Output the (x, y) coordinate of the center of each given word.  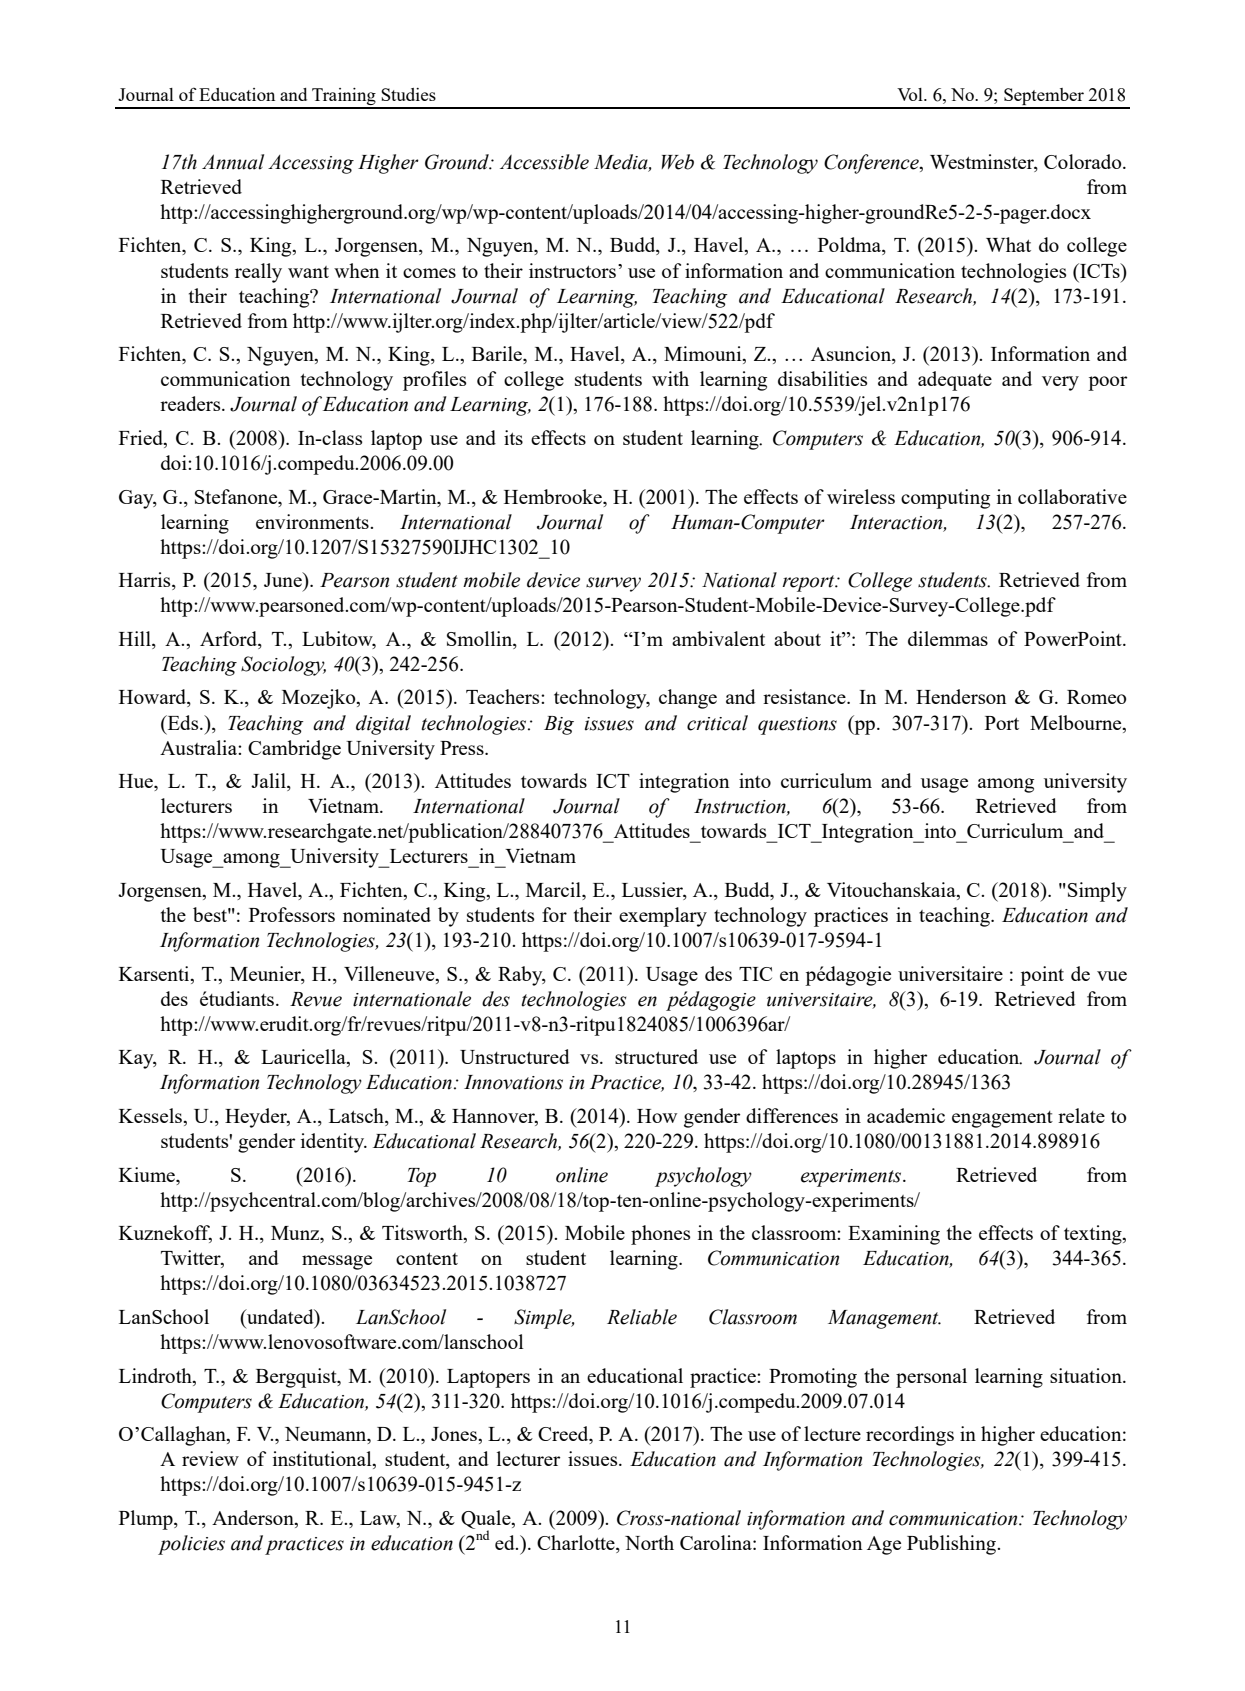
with (670, 378)
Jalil (269, 782)
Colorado (1084, 161)
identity (334, 1143)
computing (945, 499)
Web (677, 162)
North (649, 1542)
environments (313, 521)
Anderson (254, 1519)
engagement (1002, 1119)
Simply (1097, 892)
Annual (233, 162)
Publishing (952, 1545)
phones (660, 1235)
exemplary (663, 917)
